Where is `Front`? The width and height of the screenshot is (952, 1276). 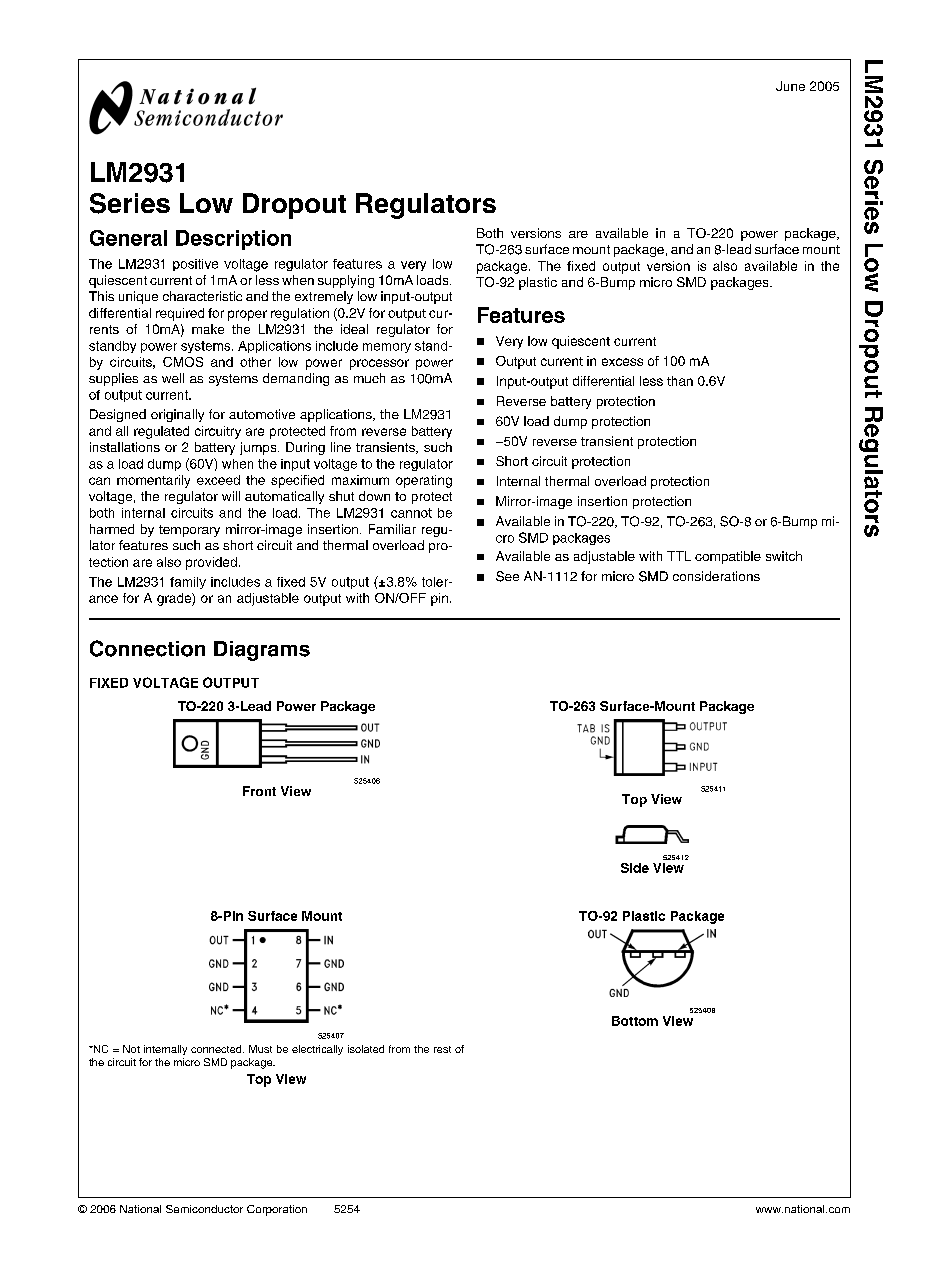
Front is located at coordinates (259, 791).
